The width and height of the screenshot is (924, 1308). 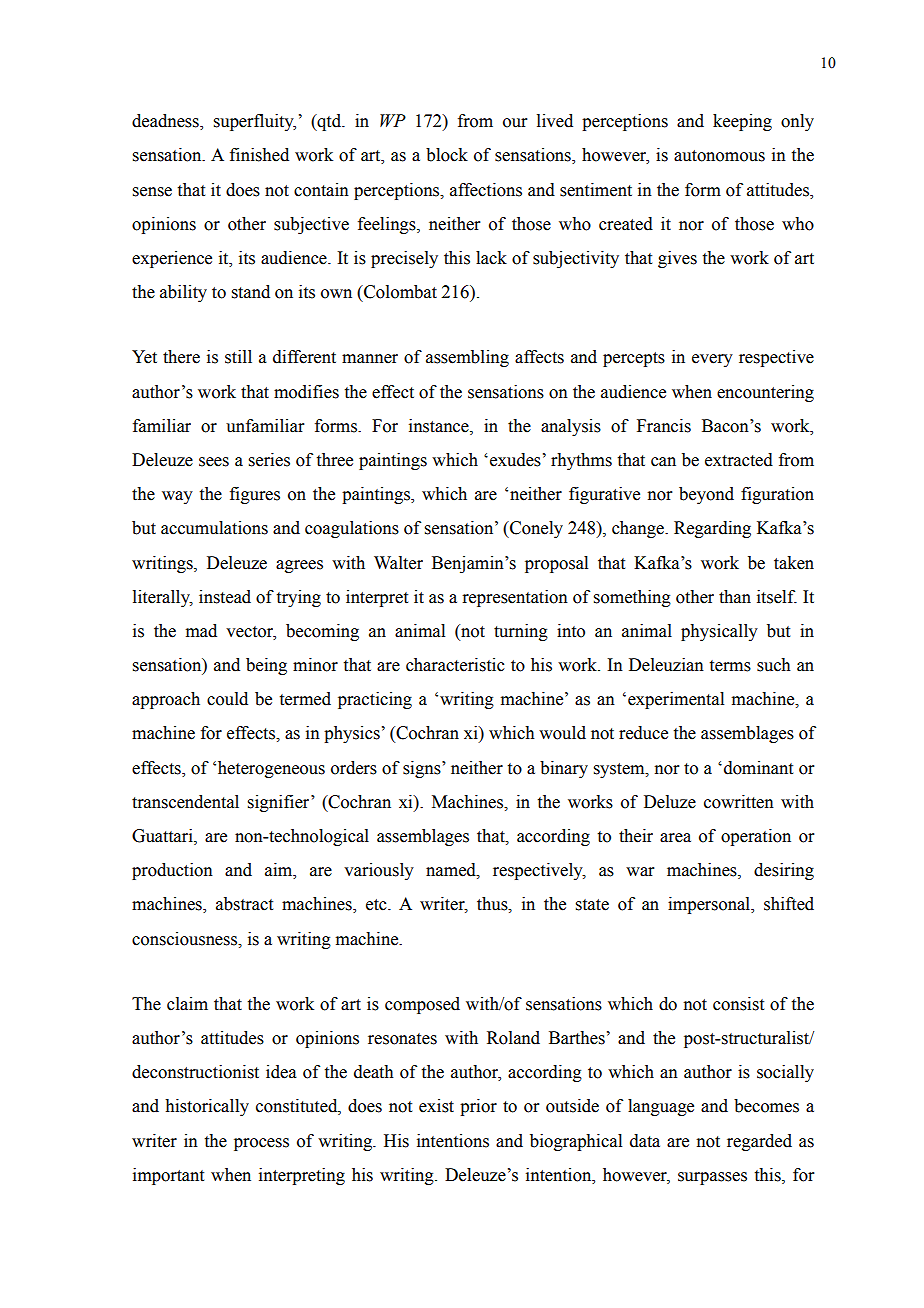 What do you see at coordinates (261, 1144) in the screenshot?
I see `process` at bounding box center [261, 1144].
